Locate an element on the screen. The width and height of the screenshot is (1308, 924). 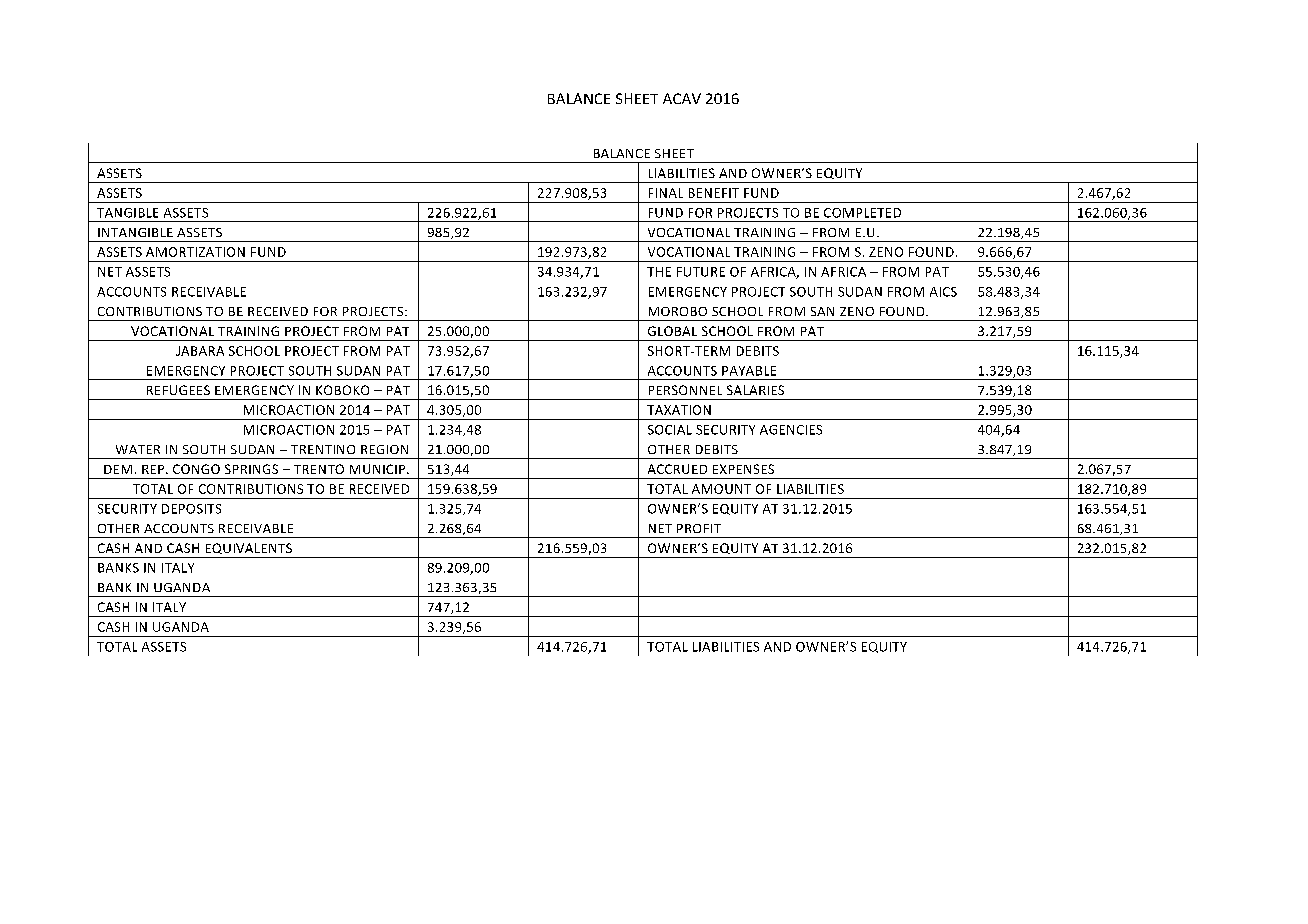
EQUIVALENTS is located at coordinates (249, 548).
